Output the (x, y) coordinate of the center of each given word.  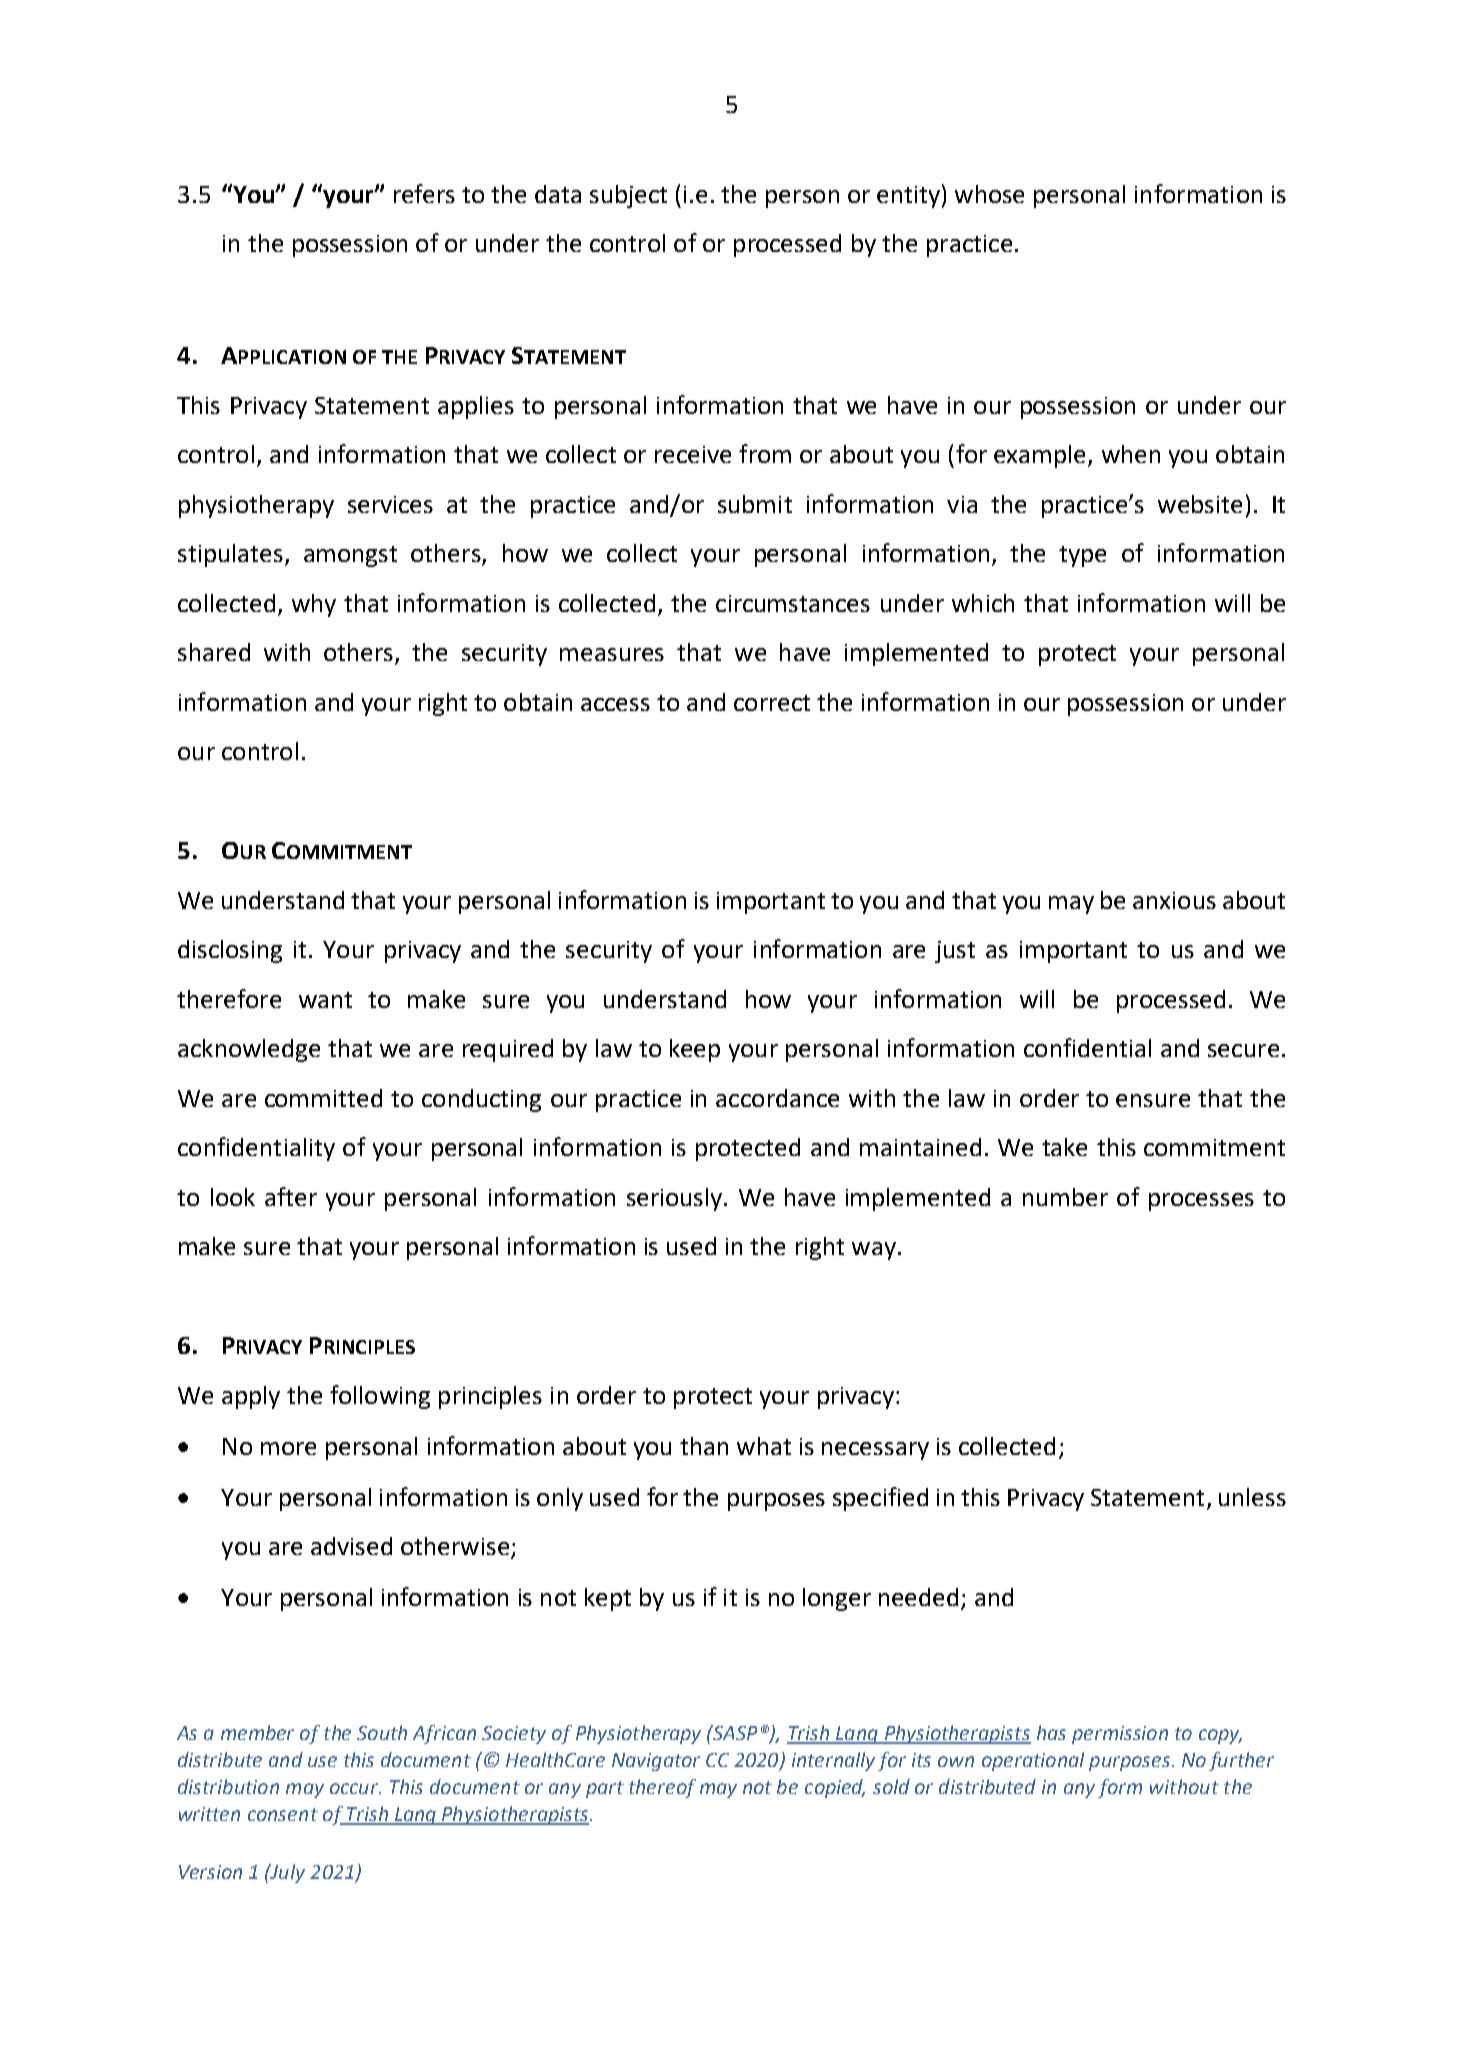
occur (355, 1788)
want (325, 1000)
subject (628, 196)
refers (424, 193)
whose (989, 194)
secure (1243, 1050)
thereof (662, 1788)
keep (695, 1050)
